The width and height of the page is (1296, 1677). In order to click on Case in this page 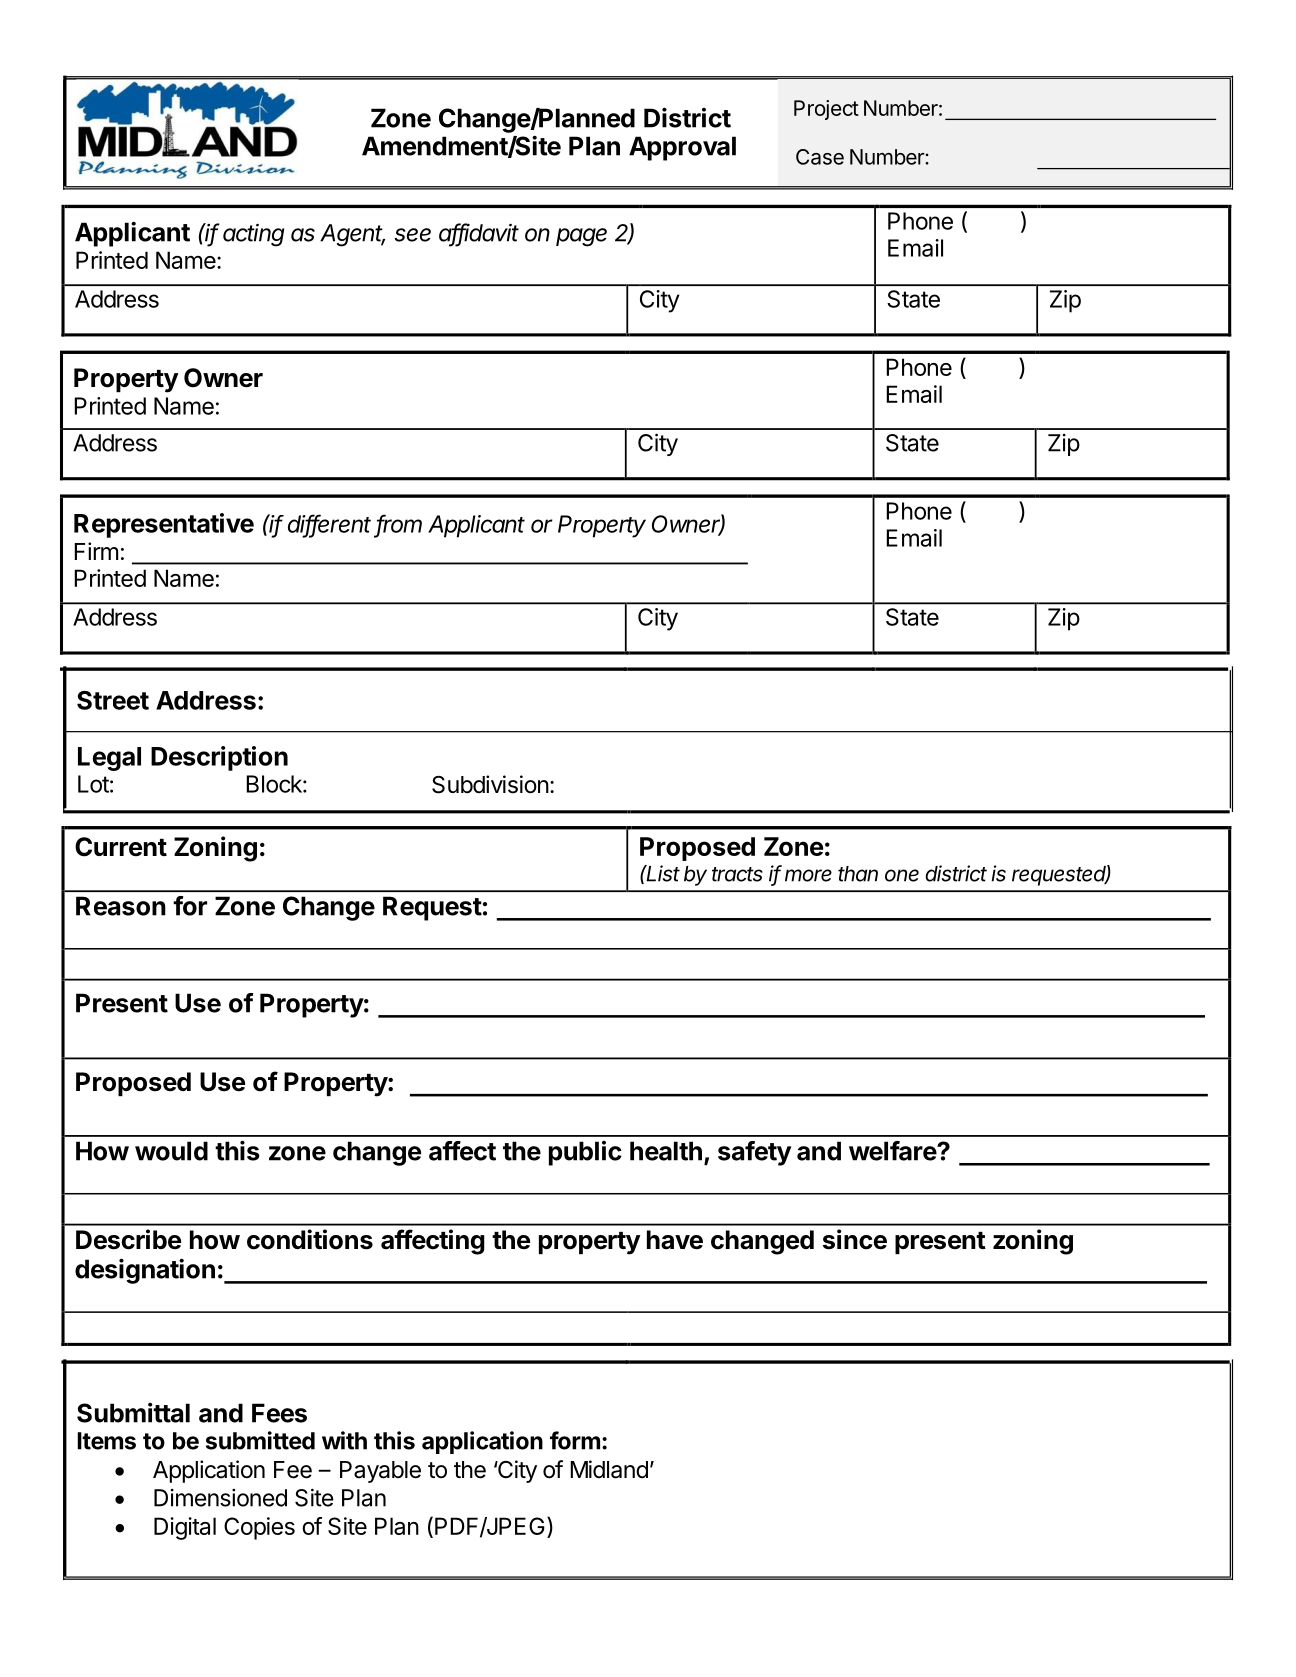, I will do `click(820, 157)`.
